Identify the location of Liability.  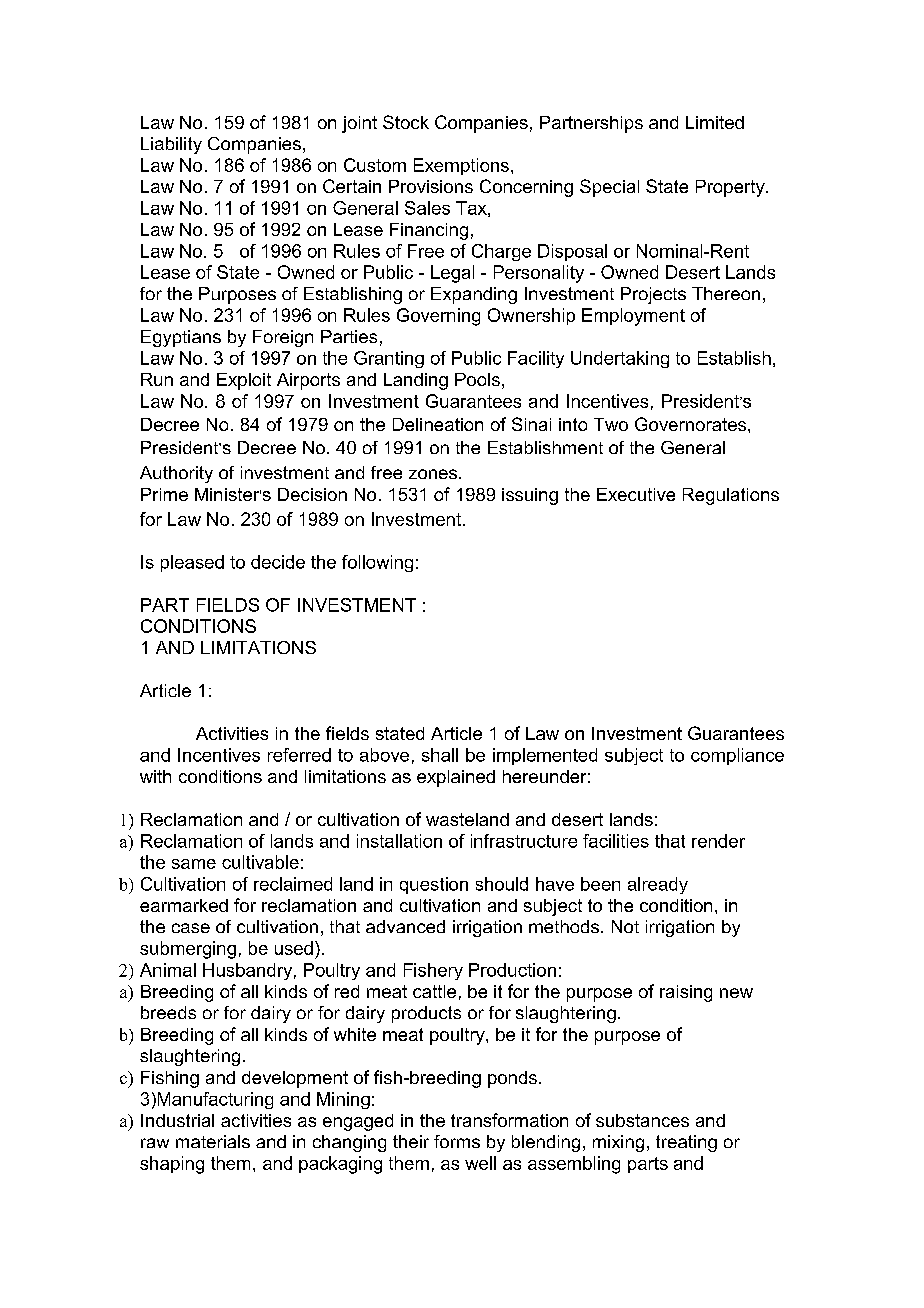
(171, 145).
